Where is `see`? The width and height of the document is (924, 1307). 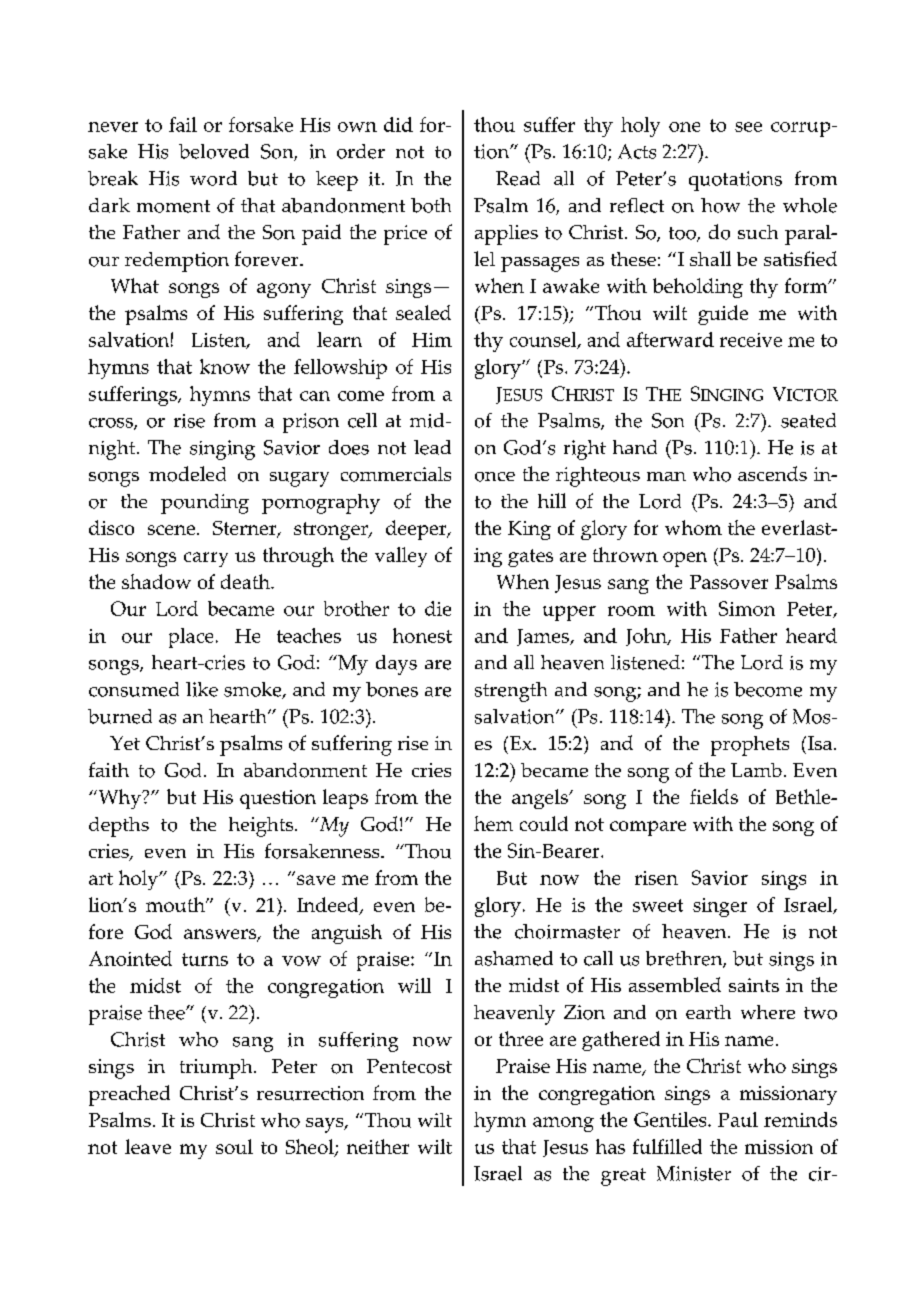 see is located at coordinates (748, 127).
